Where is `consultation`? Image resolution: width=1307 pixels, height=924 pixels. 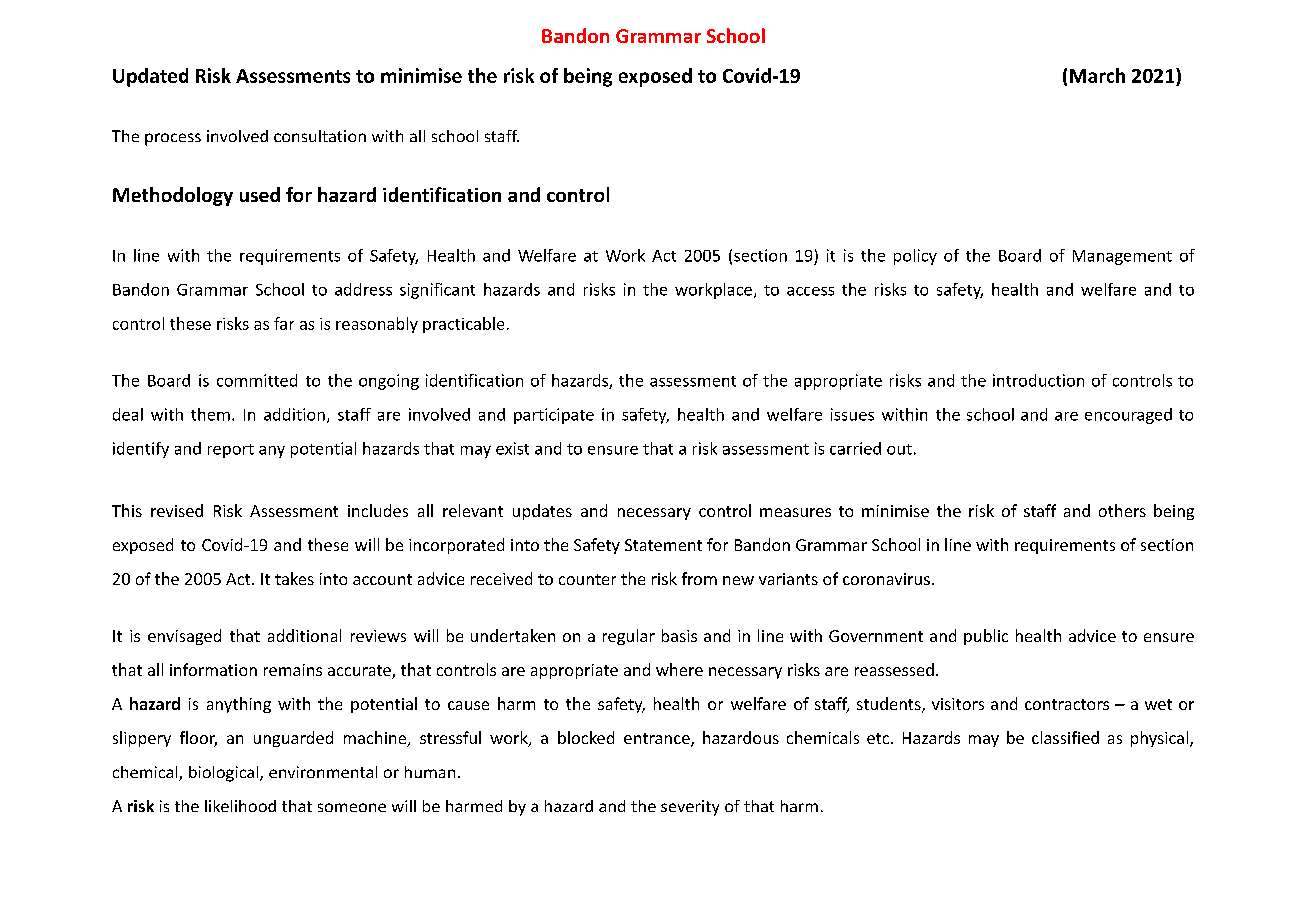
consultation is located at coordinates (320, 136).
